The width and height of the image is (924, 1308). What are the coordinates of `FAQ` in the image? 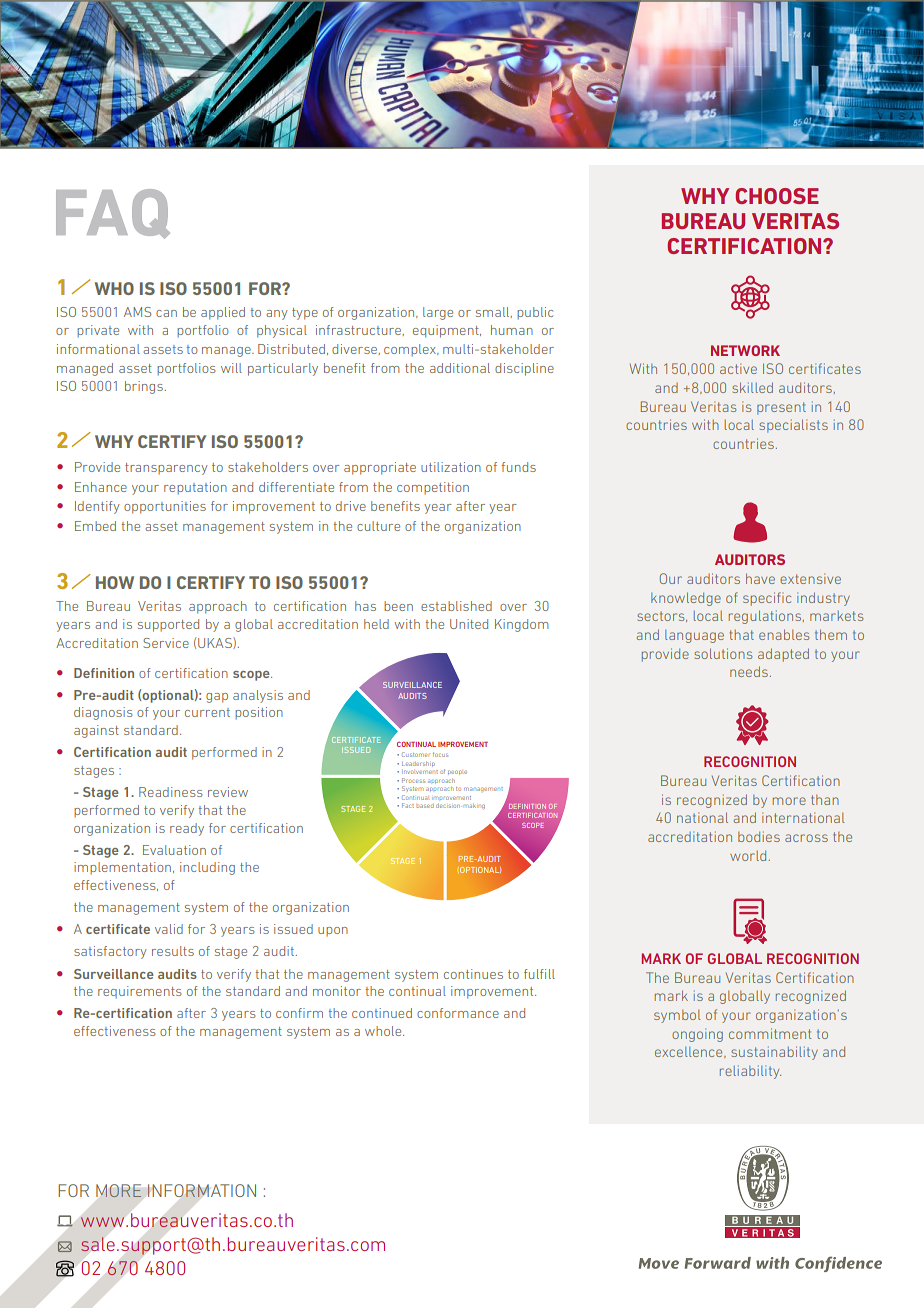 It's located at (113, 214).
